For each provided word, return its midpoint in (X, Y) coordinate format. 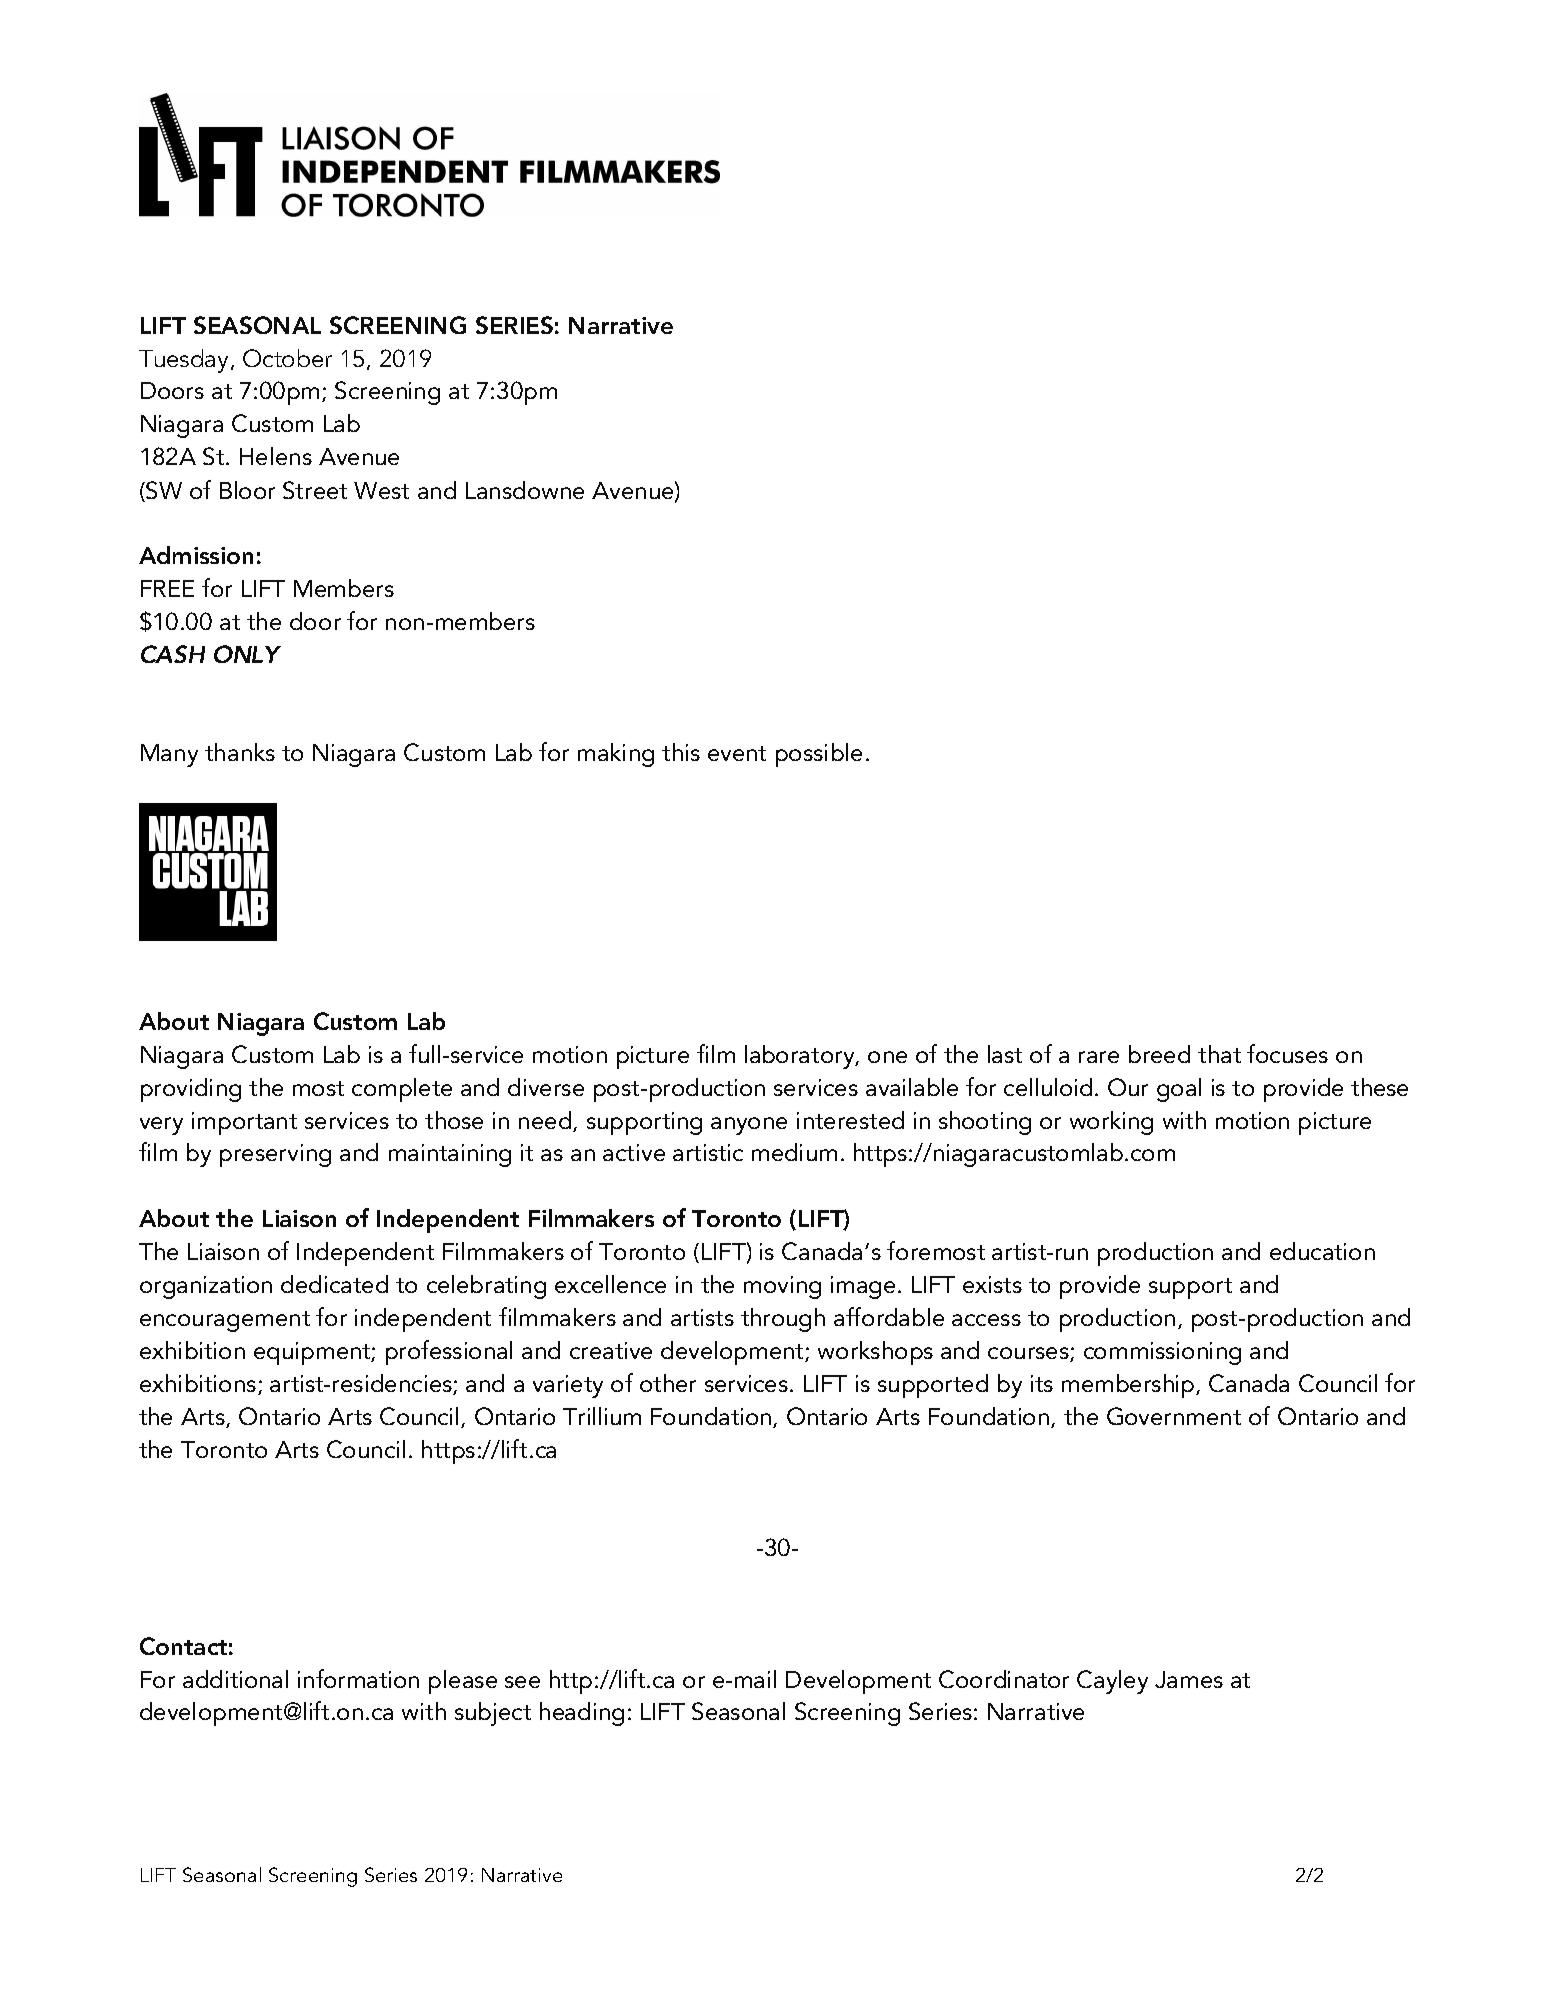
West (381, 490)
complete (402, 1090)
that (1219, 1054)
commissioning (1162, 1353)
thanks (240, 752)
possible (819, 755)
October (287, 358)
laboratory (801, 1057)
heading (582, 1714)
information (358, 1678)
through (783, 1320)
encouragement (225, 1321)
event (737, 753)
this (681, 752)
